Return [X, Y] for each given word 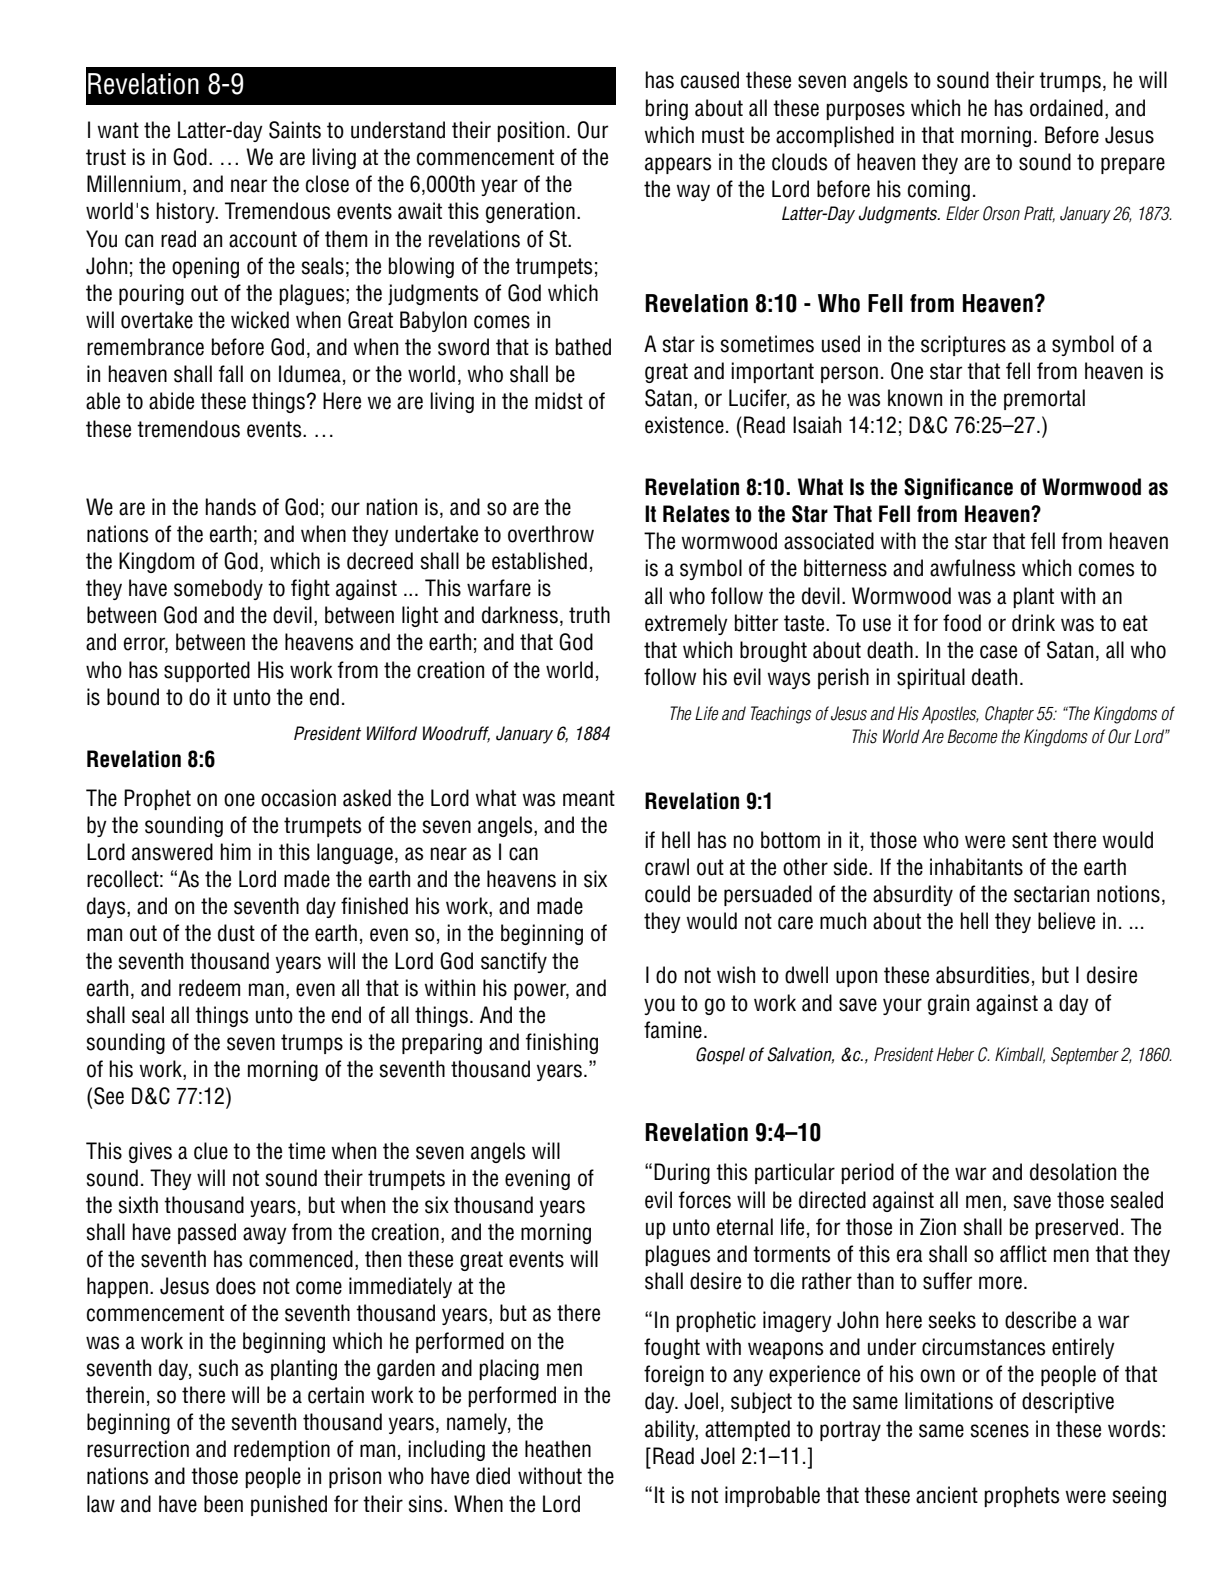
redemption [282, 1450]
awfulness [972, 568]
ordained [1066, 108]
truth [589, 615]
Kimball [1020, 1055]
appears [678, 165]
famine [673, 1030]
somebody [218, 589]
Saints [295, 130]
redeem [209, 988]
